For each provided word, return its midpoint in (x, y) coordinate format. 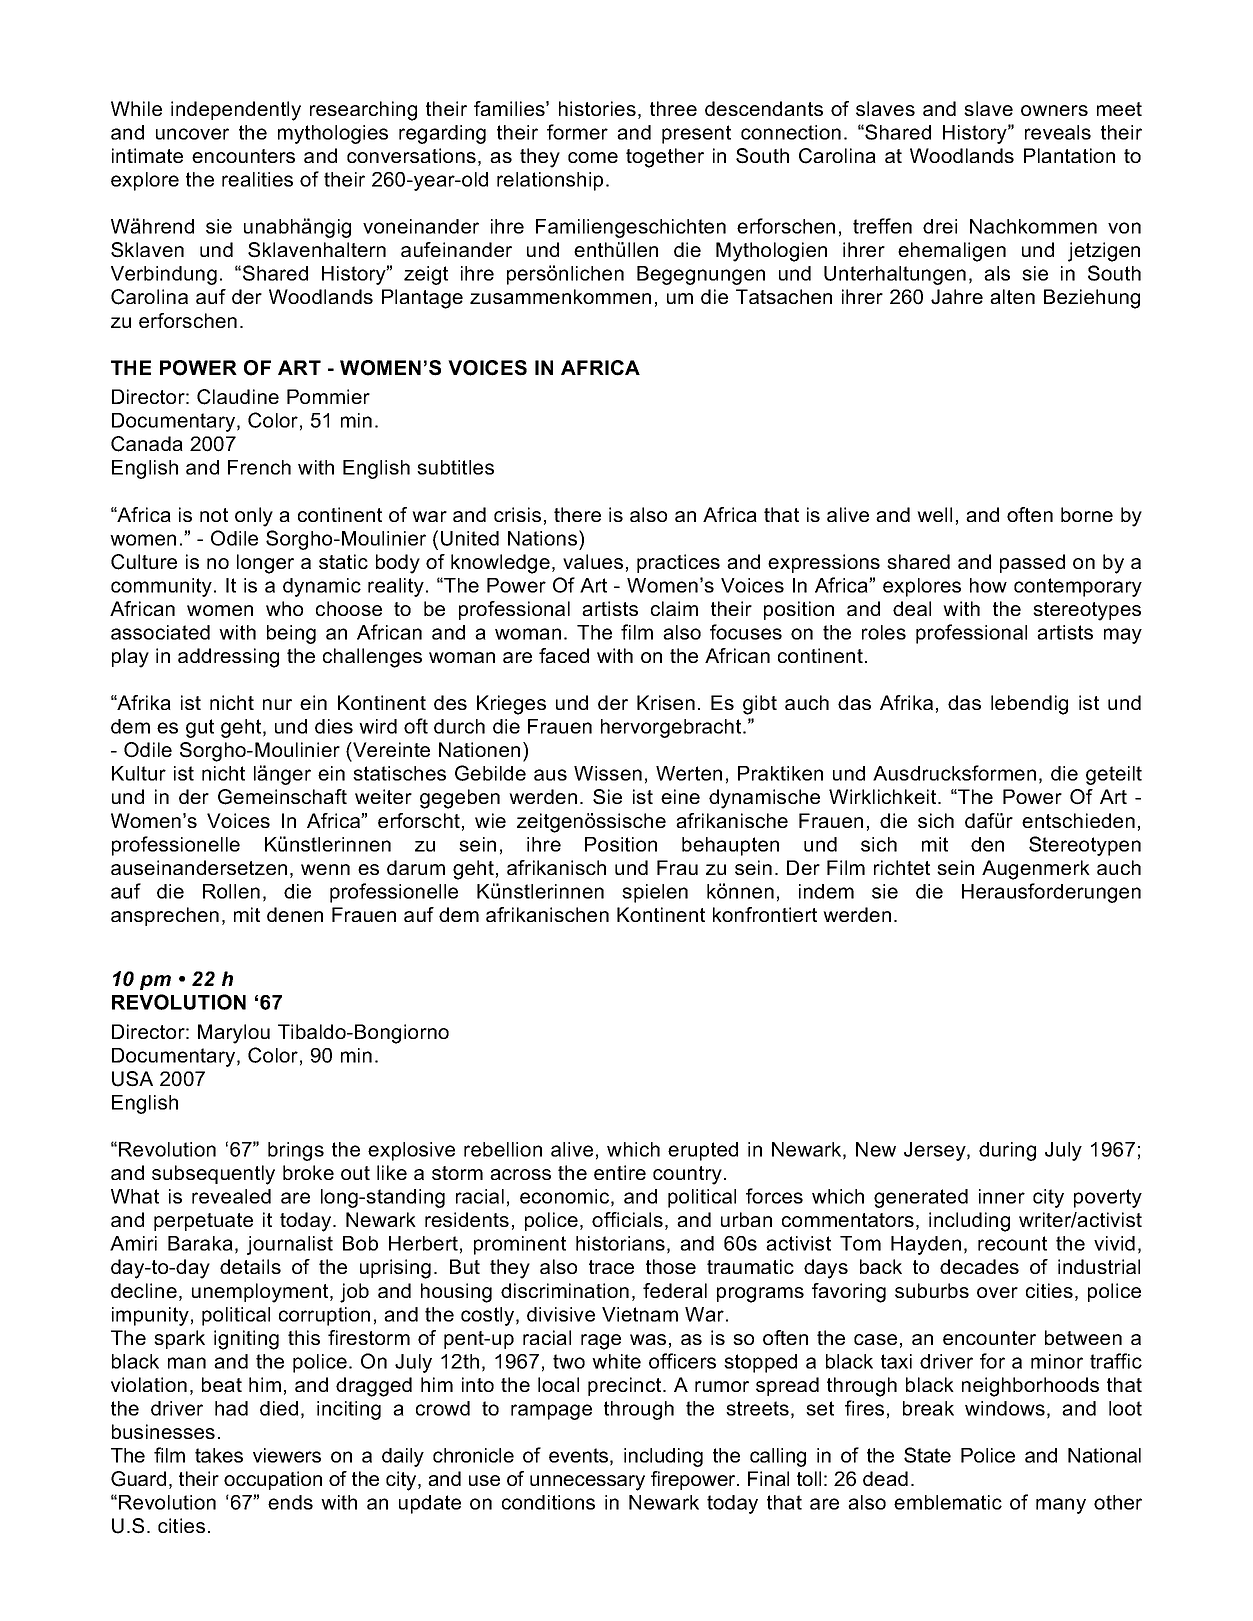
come (593, 157)
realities (257, 179)
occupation (273, 1480)
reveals (1058, 132)
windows (1005, 1408)
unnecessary (587, 1483)
